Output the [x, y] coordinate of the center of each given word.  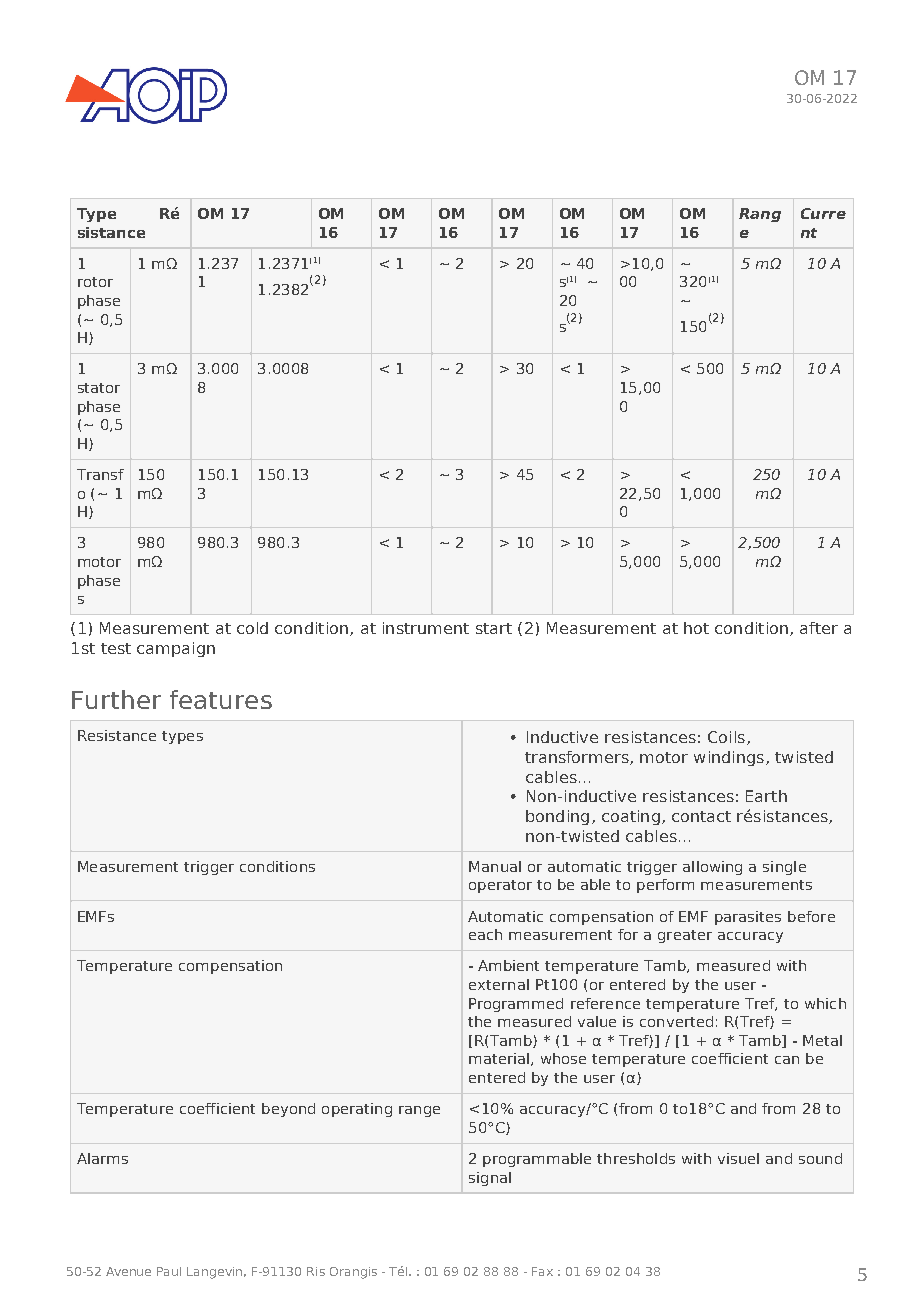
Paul [169, 1271]
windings [730, 758]
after [819, 628]
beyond [288, 1110]
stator [99, 388]
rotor [95, 282]
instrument [426, 628]
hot [696, 628]
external [499, 984]
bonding [557, 817]
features [221, 699]
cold [252, 628]
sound [820, 1158]
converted [676, 1021]
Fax [542, 1271]
